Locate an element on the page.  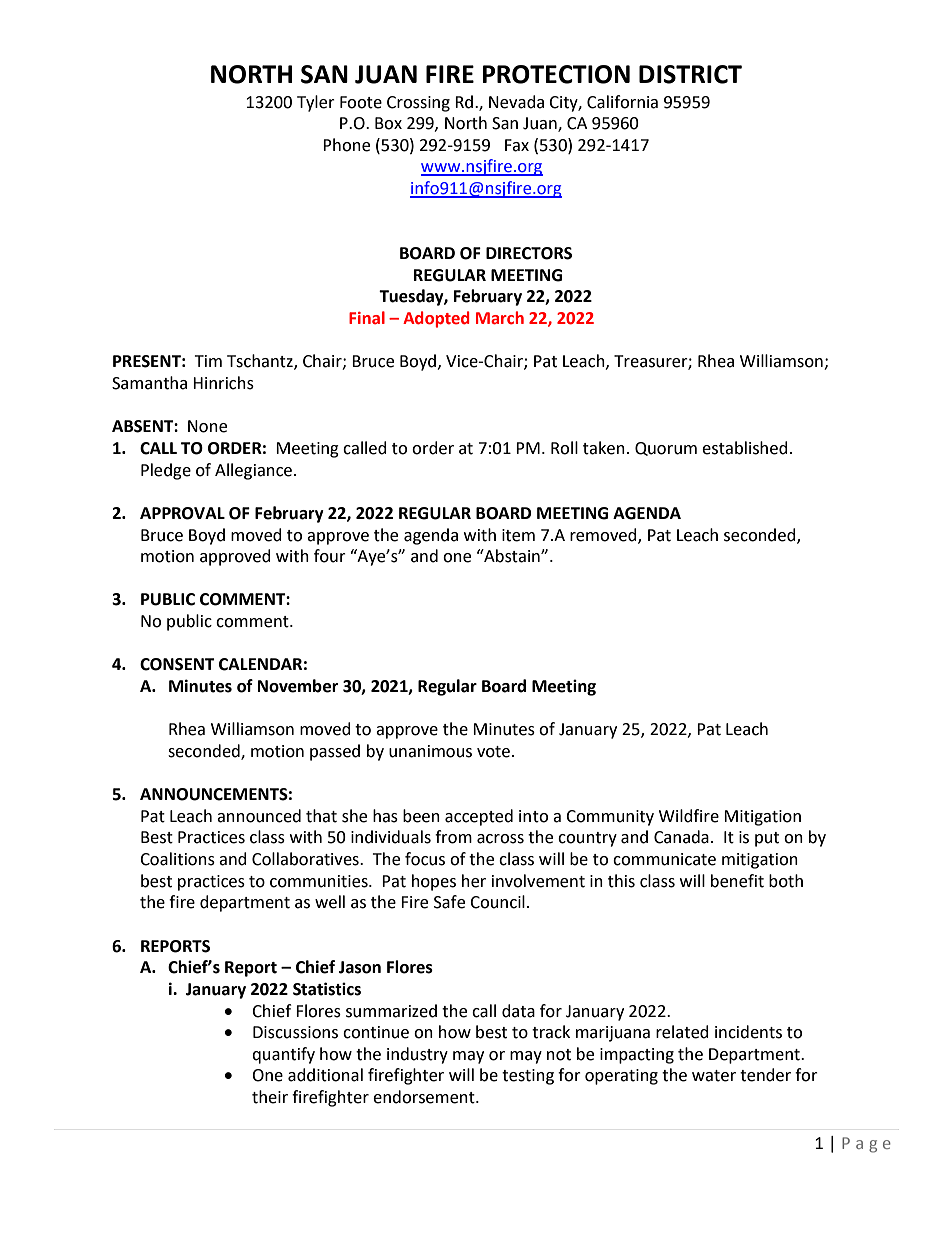
Nevada is located at coordinates (516, 102).
